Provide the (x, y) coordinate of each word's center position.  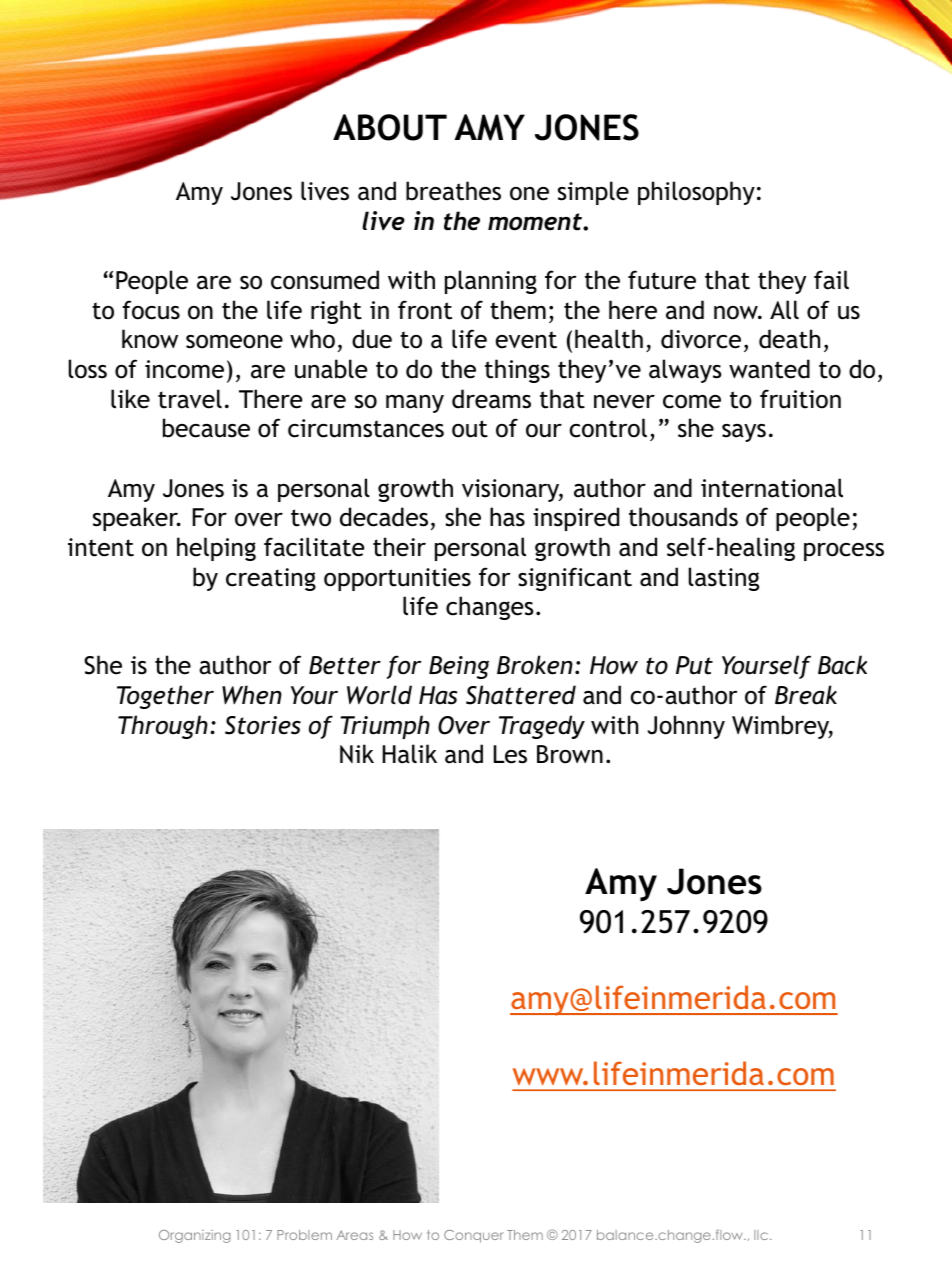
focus (151, 310)
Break (806, 695)
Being (459, 667)
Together (165, 697)
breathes (453, 191)
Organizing (195, 1236)
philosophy (696, 193)
